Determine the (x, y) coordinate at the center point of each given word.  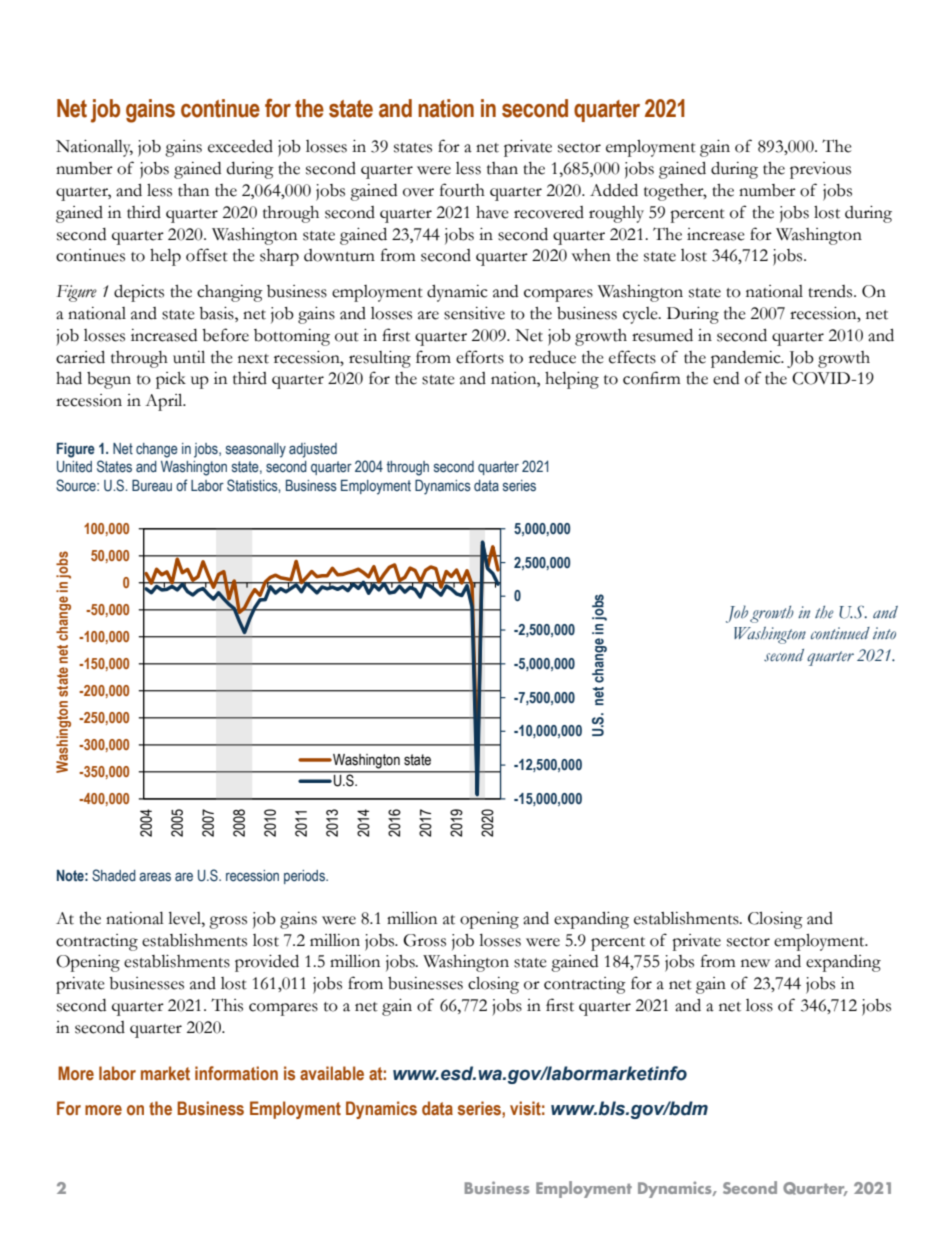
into (884, 633)
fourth (462, 190)
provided (267, 963)
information (236, 1073)
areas (155, 877)
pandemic (747, 359)
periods (305, 877)
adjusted (313, 450)
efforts (480, 357)
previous (820, 170)
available (332, 1073)
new (755, 963)
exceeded (240, 146)
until (189, 357)
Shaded (114, 875)
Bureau (152, 486)
